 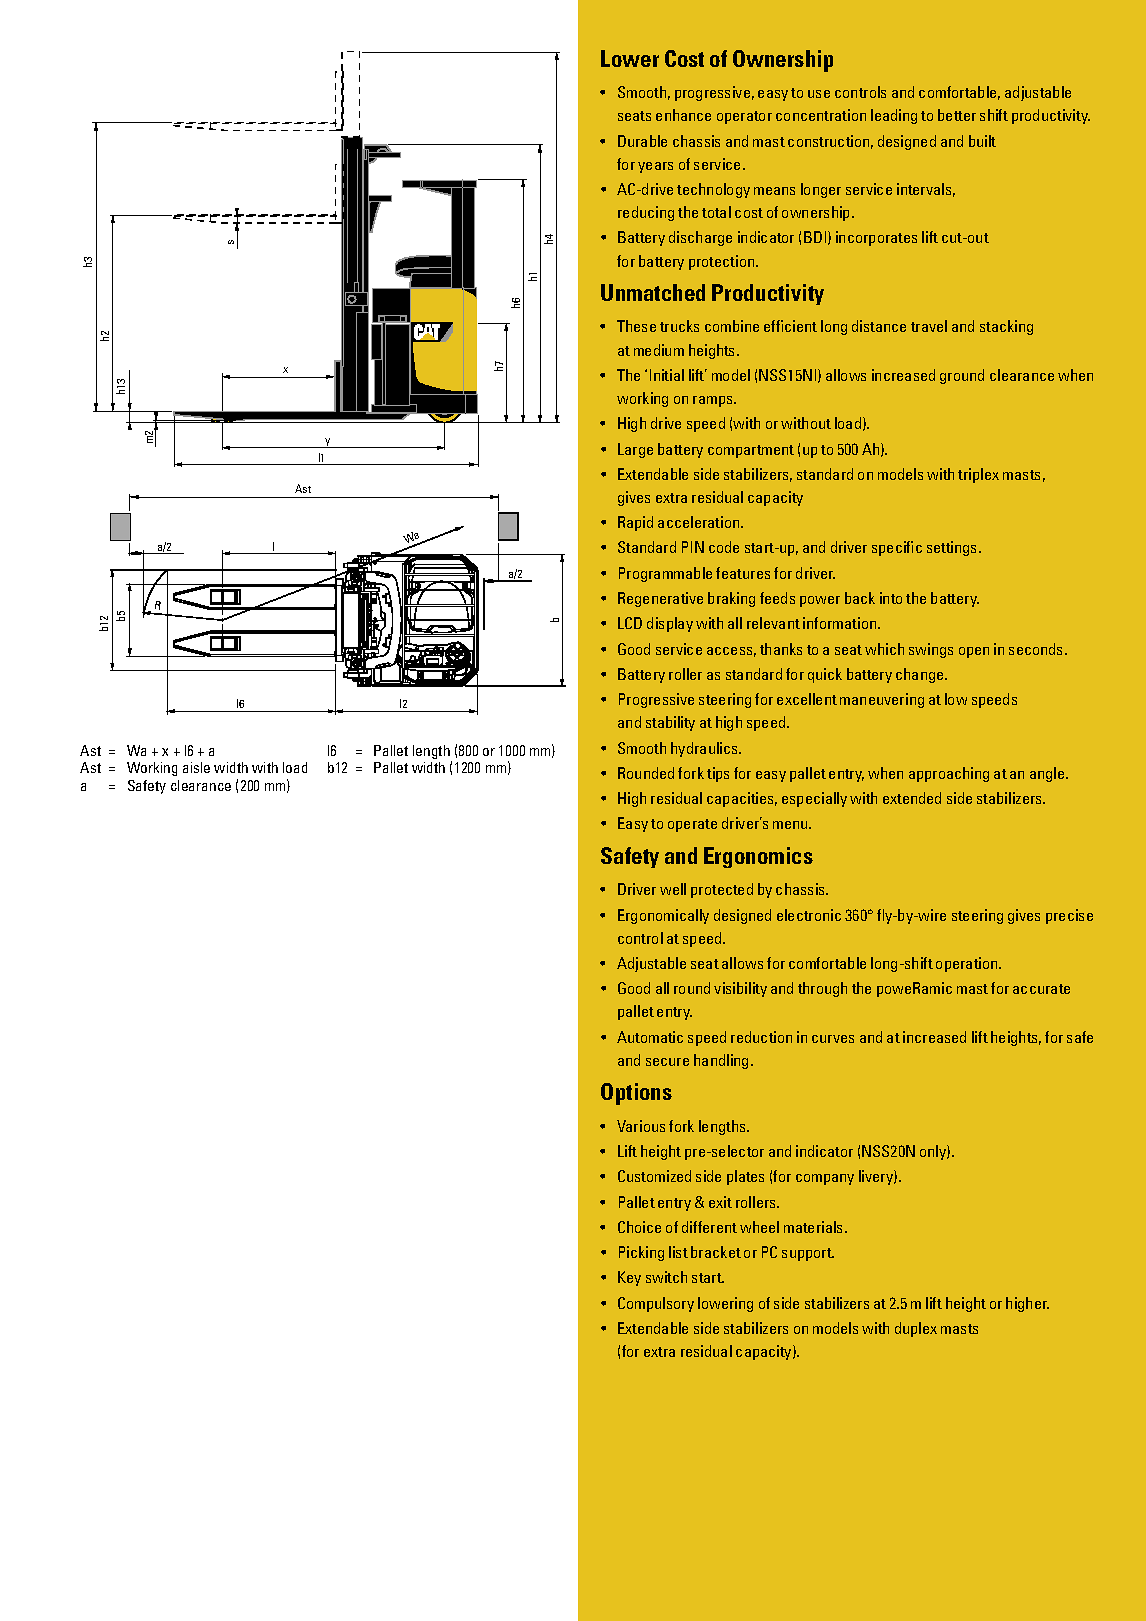 What do you see at coordinates (929, 326) in the screenshot?
I see `travel` at bounding box center [929, 326].
